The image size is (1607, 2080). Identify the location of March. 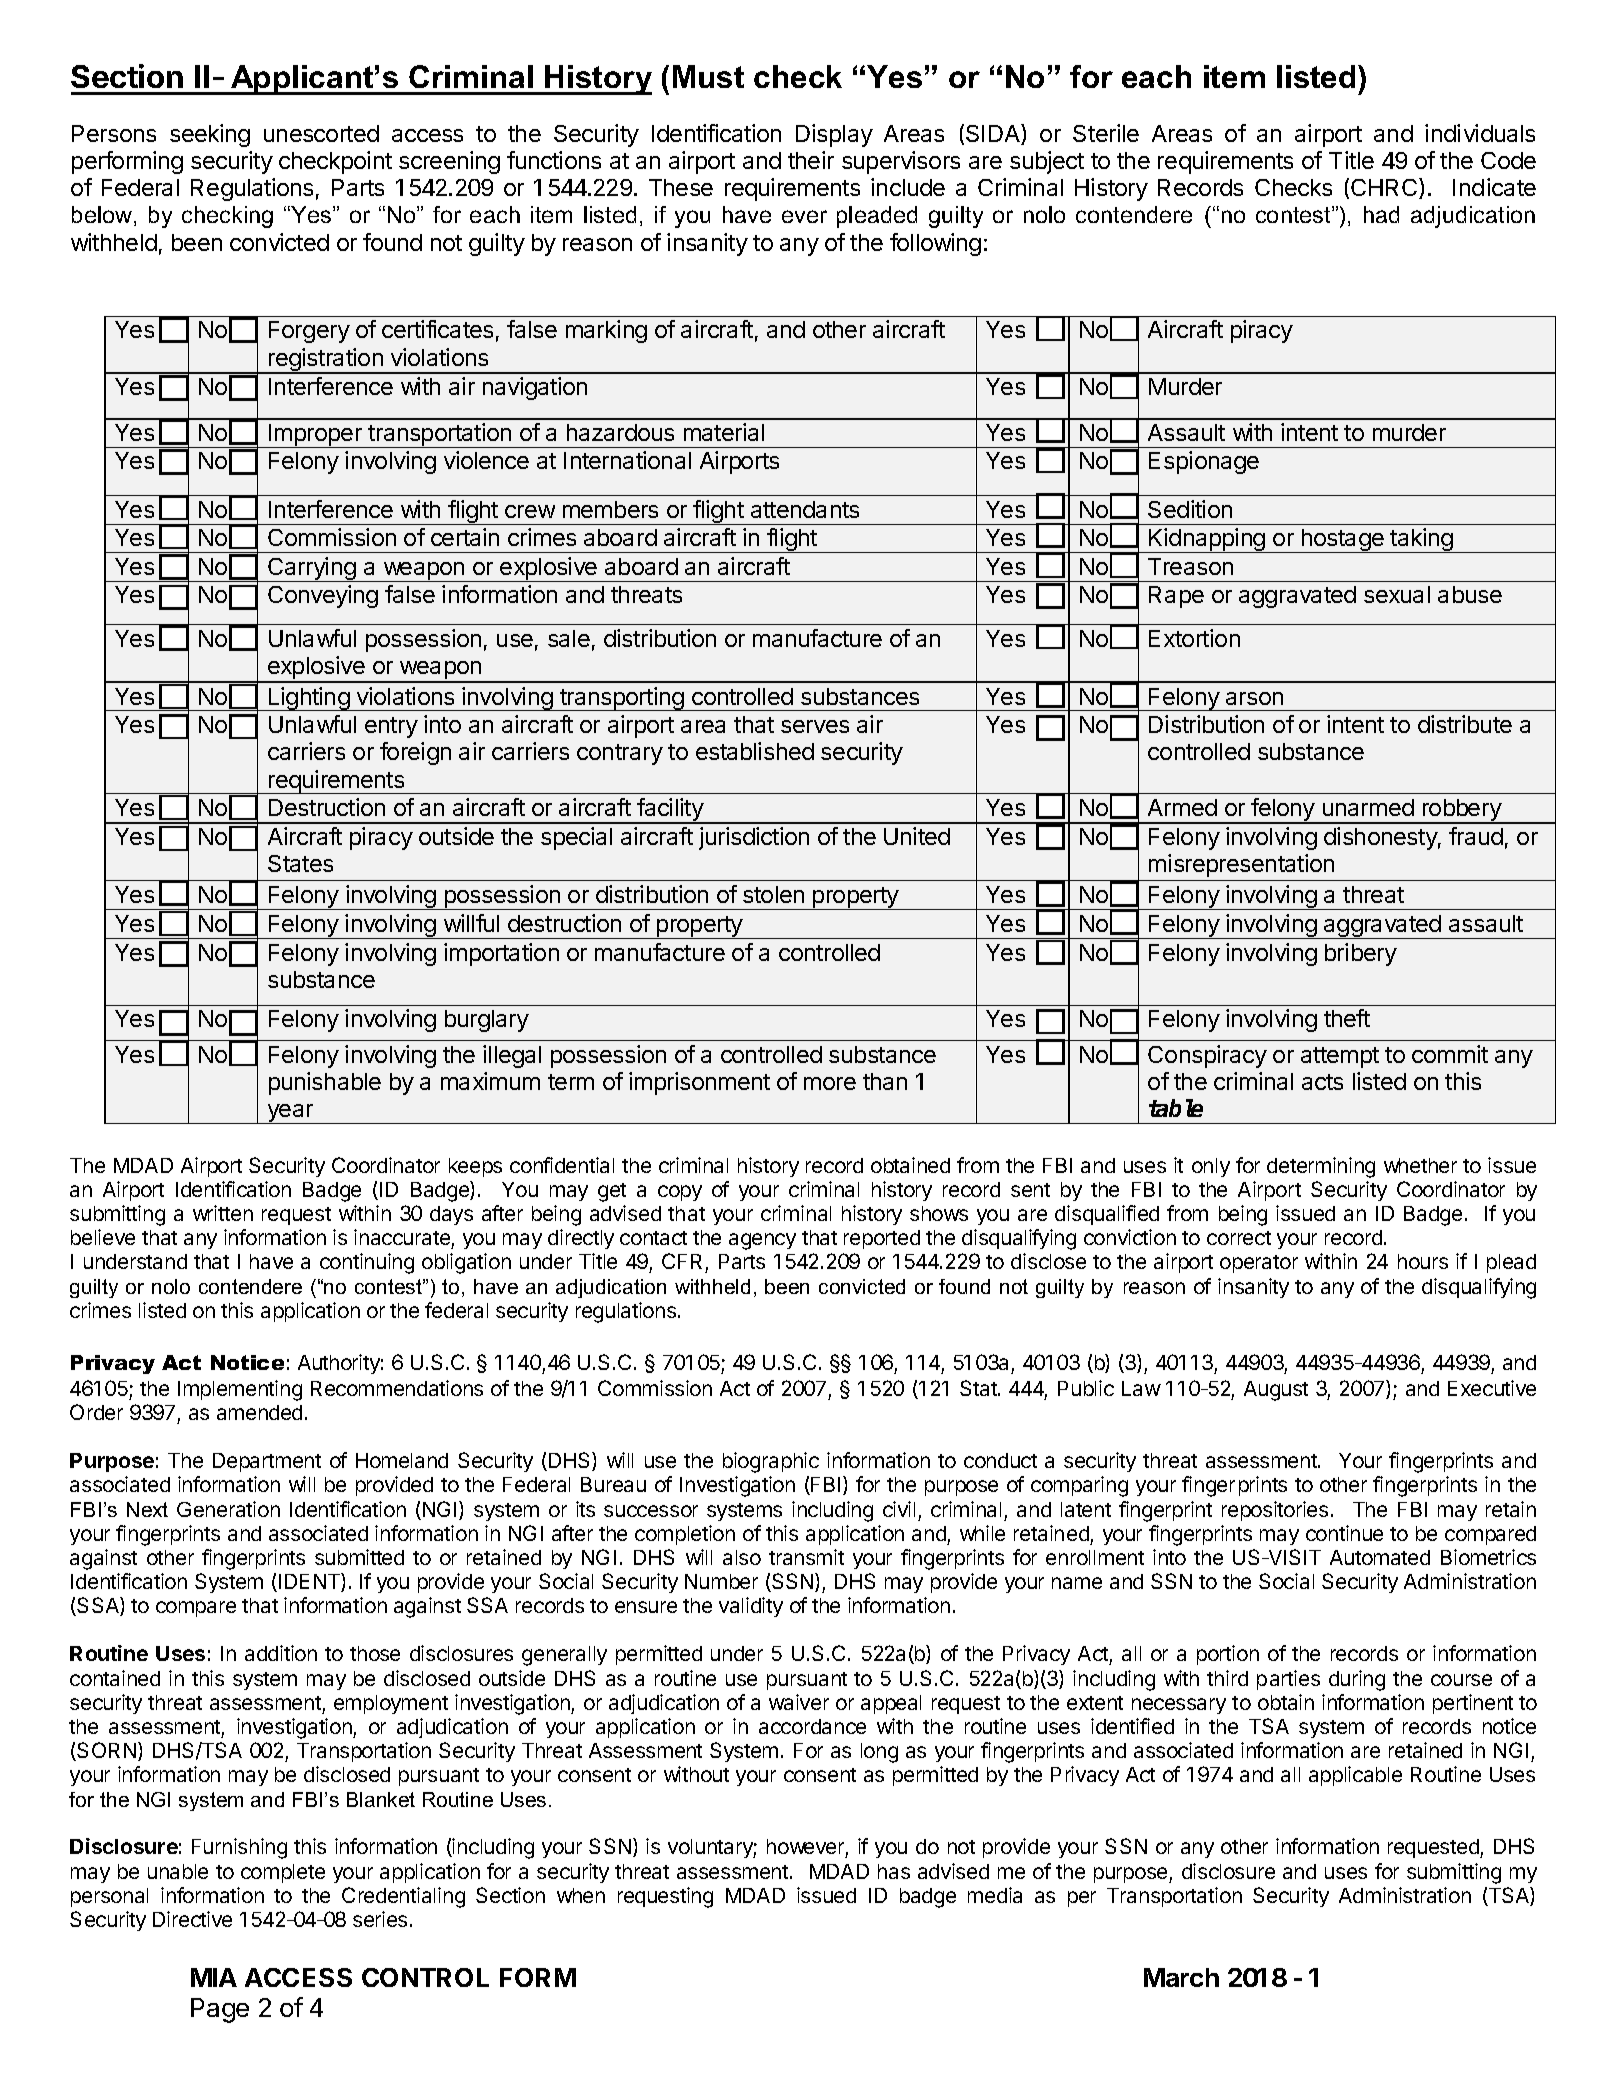
(1181, 1977).
